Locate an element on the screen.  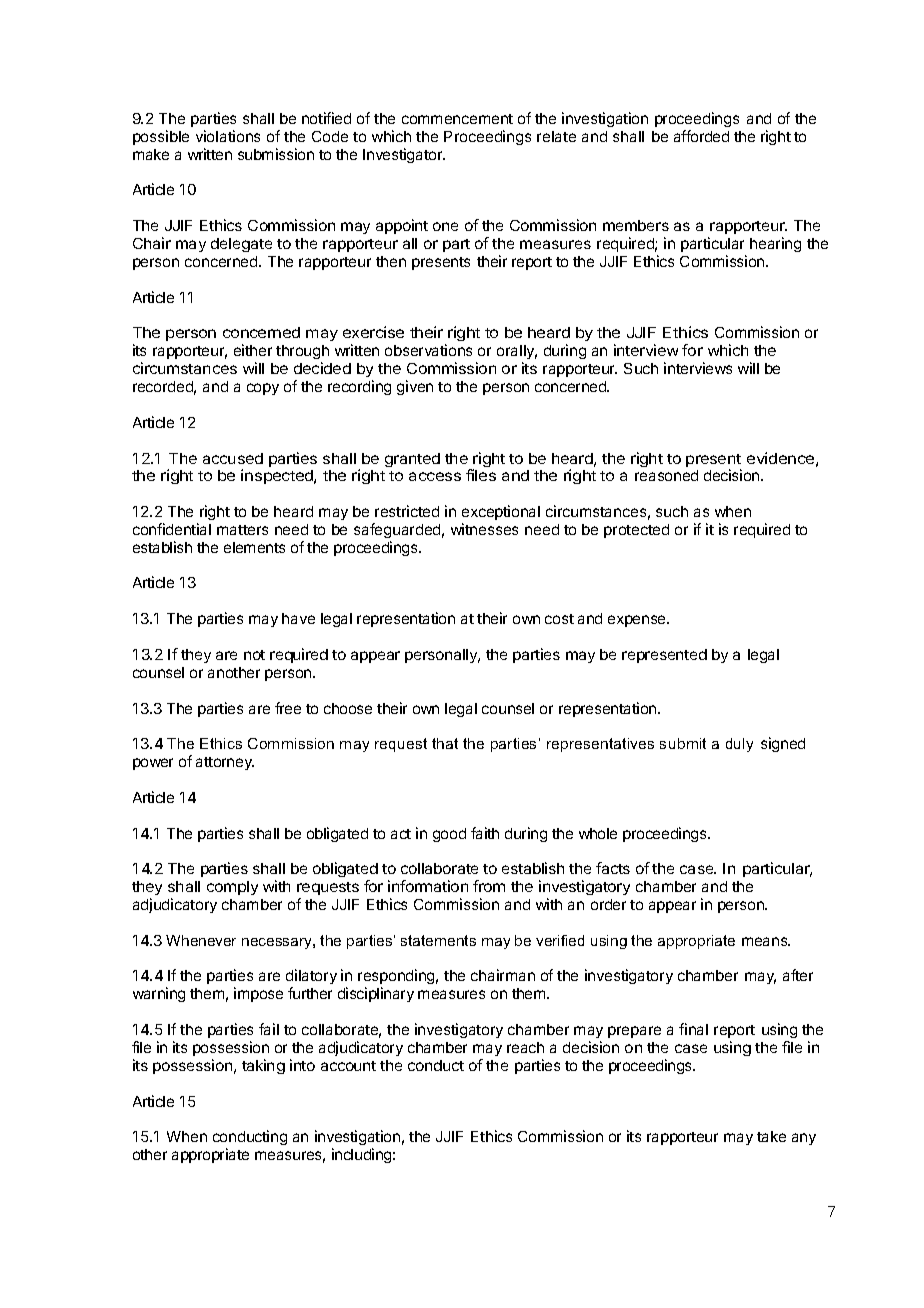
comply is located at coordinates (232, 888).
